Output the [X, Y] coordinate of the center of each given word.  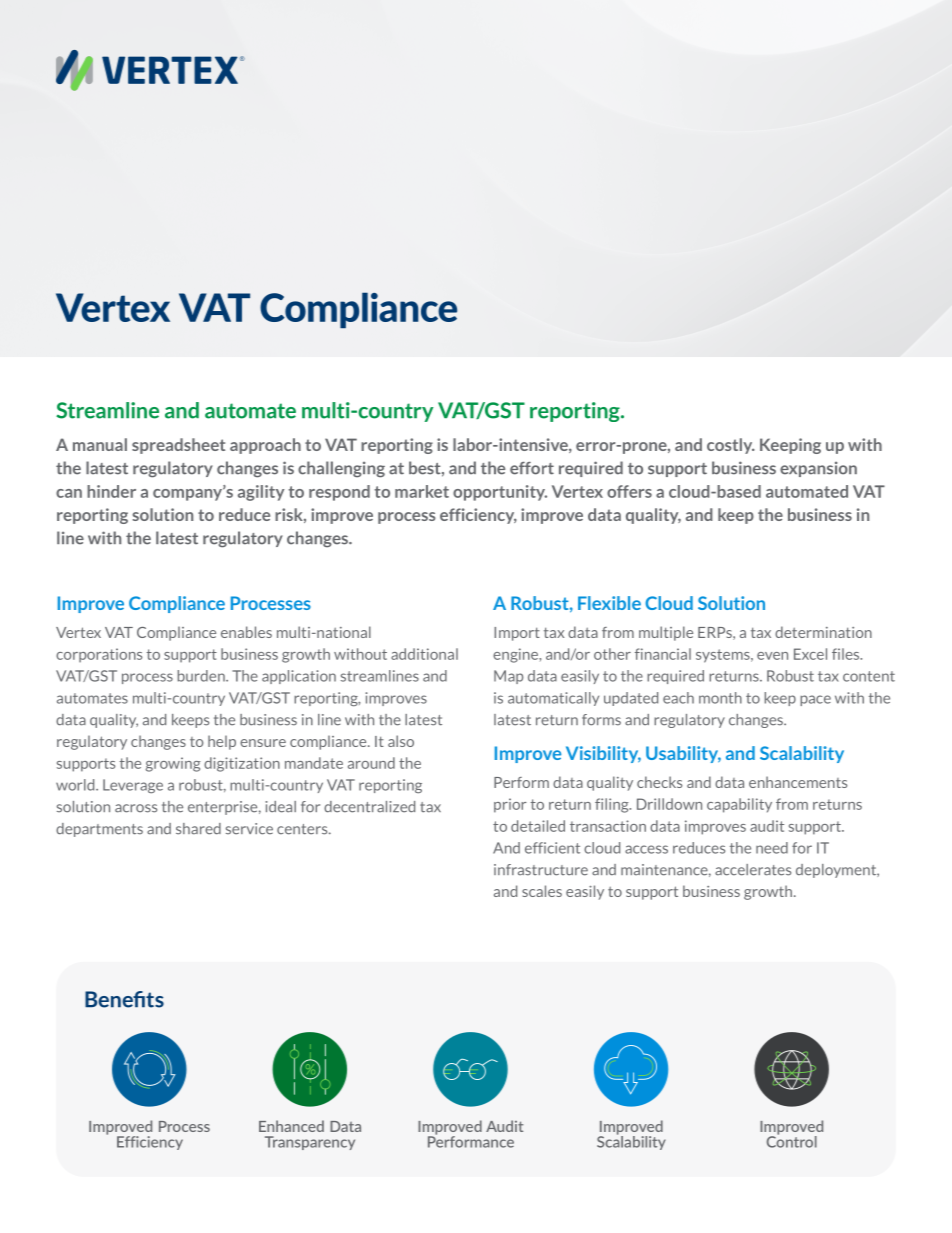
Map [508, 677]
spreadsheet [178, 446]
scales [542, 891]
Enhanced [291, 1126]
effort [532, 468]
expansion [818, 469]
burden [202, 676]
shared [198, 829]
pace [815, 700]
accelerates [753, 870]
